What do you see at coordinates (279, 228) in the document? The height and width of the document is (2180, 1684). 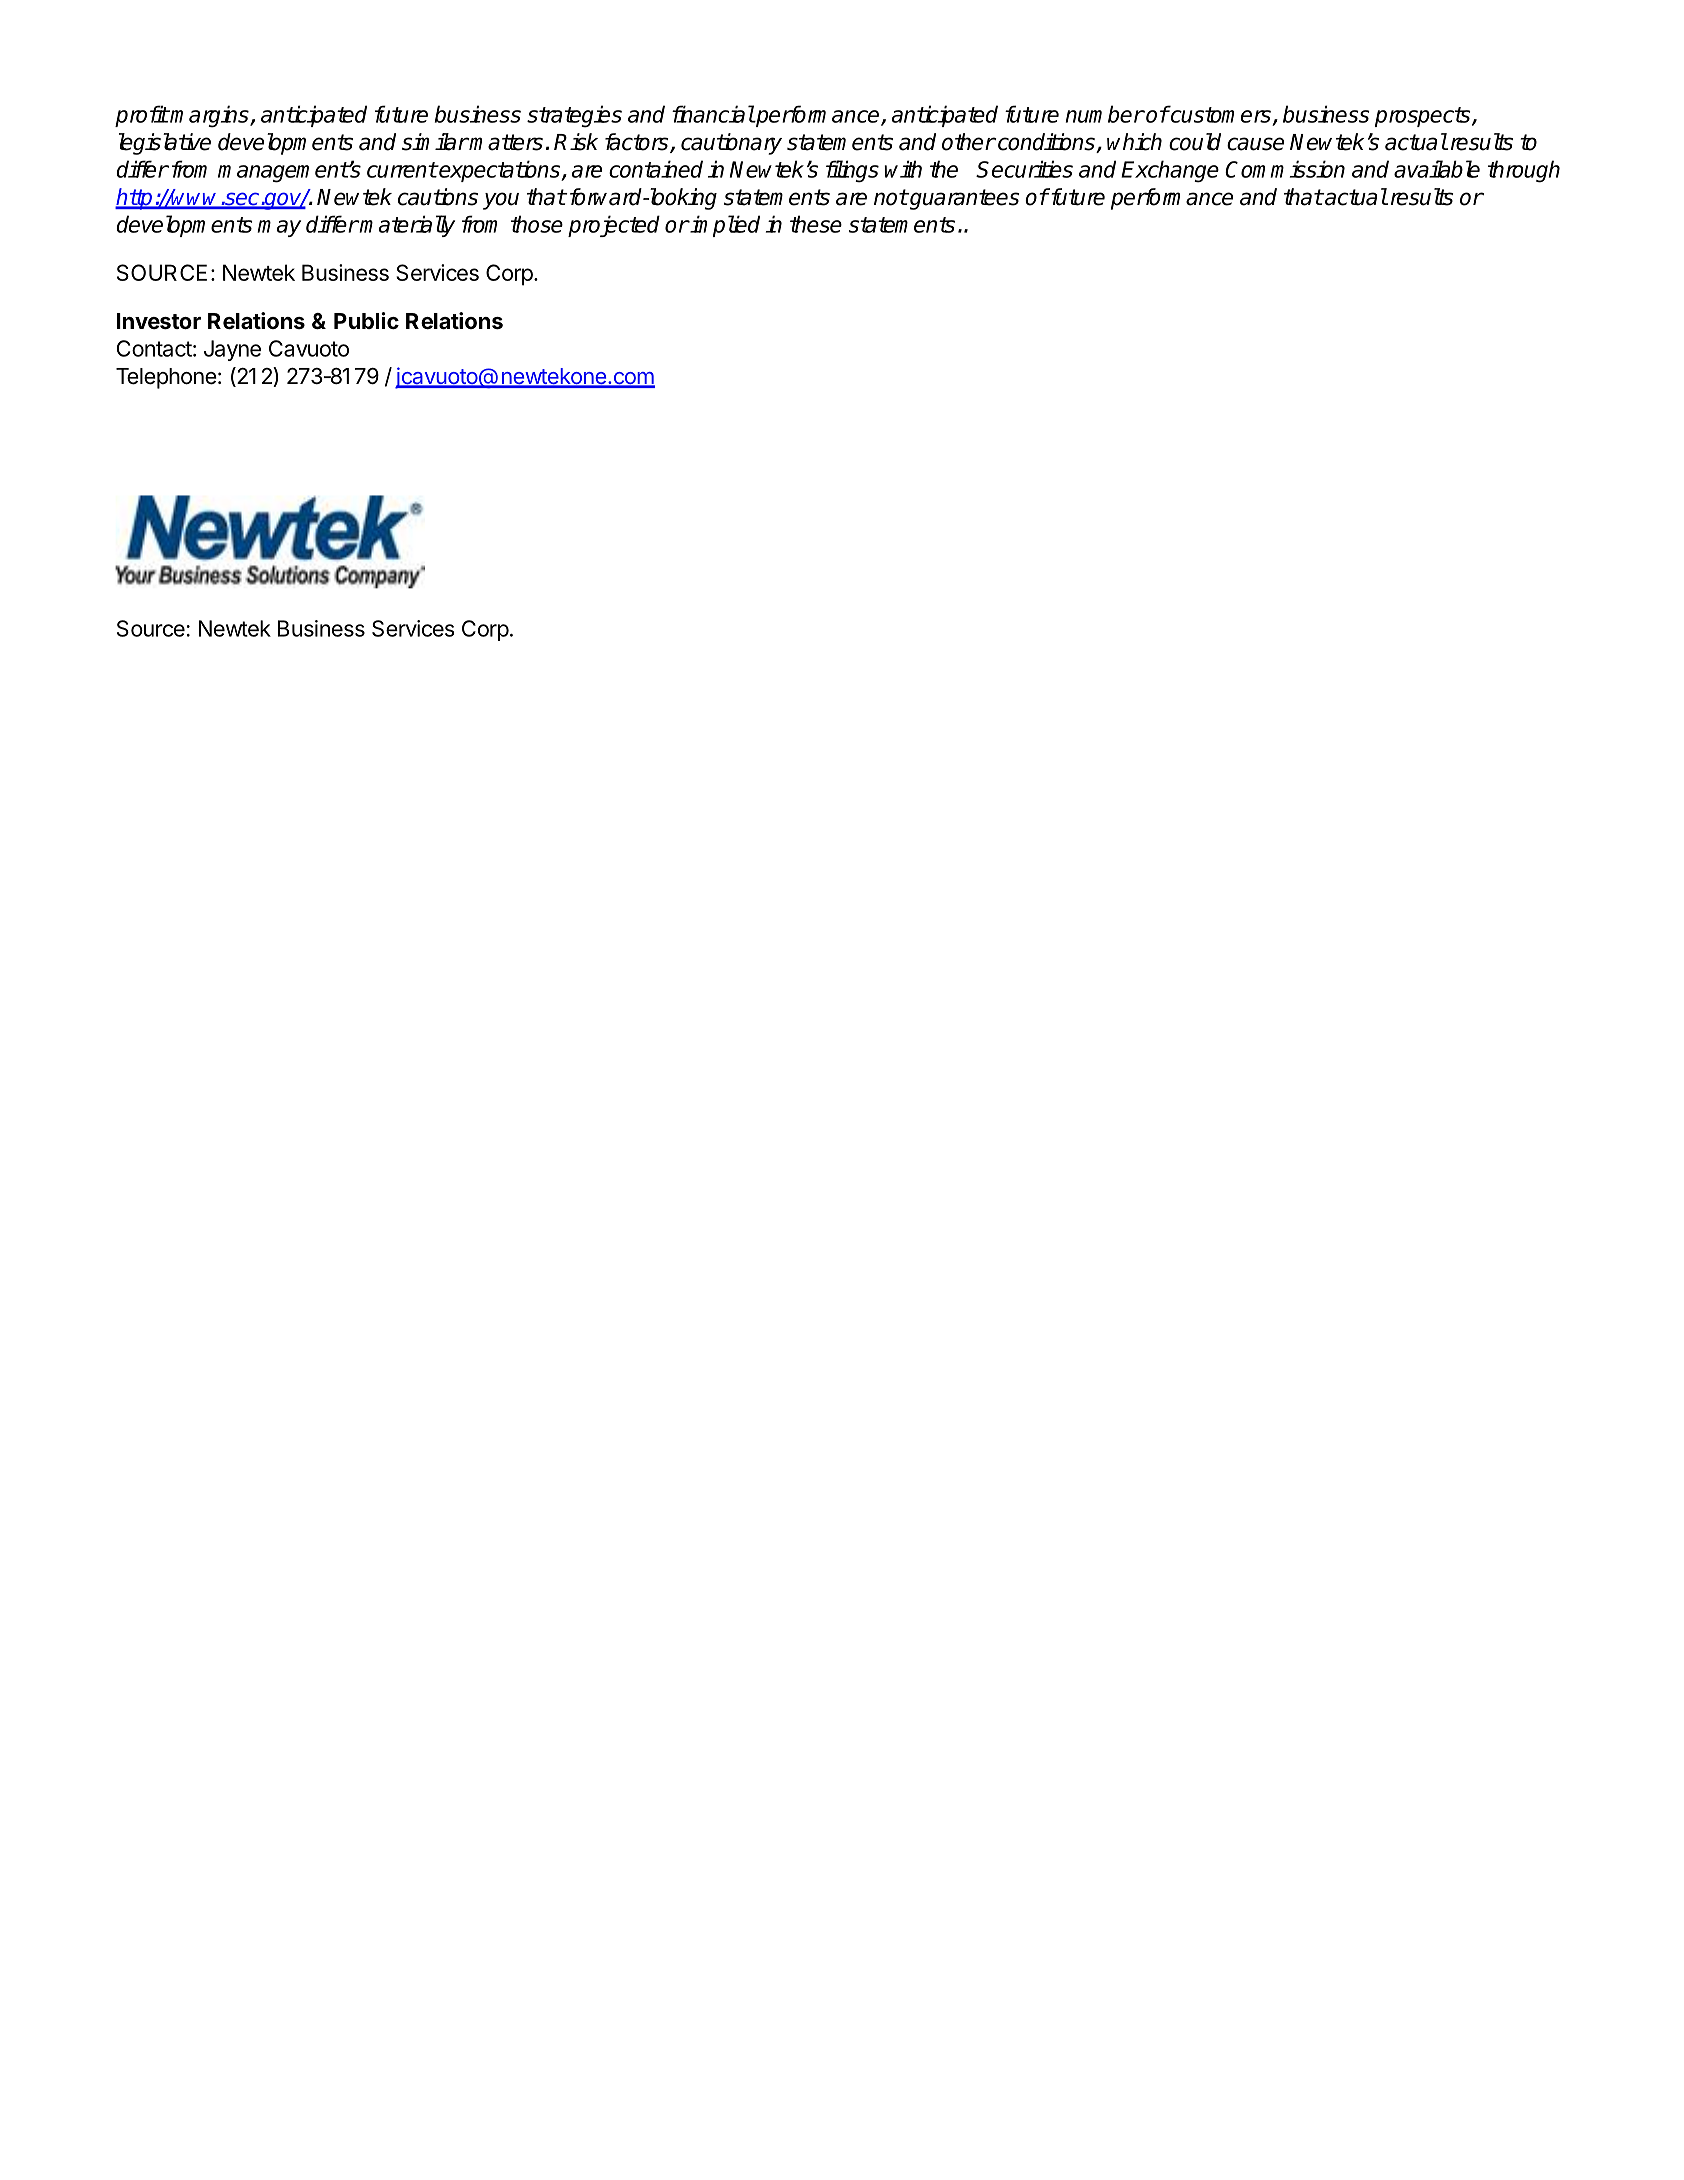 I see `may` at bounding box center [279, 228].
